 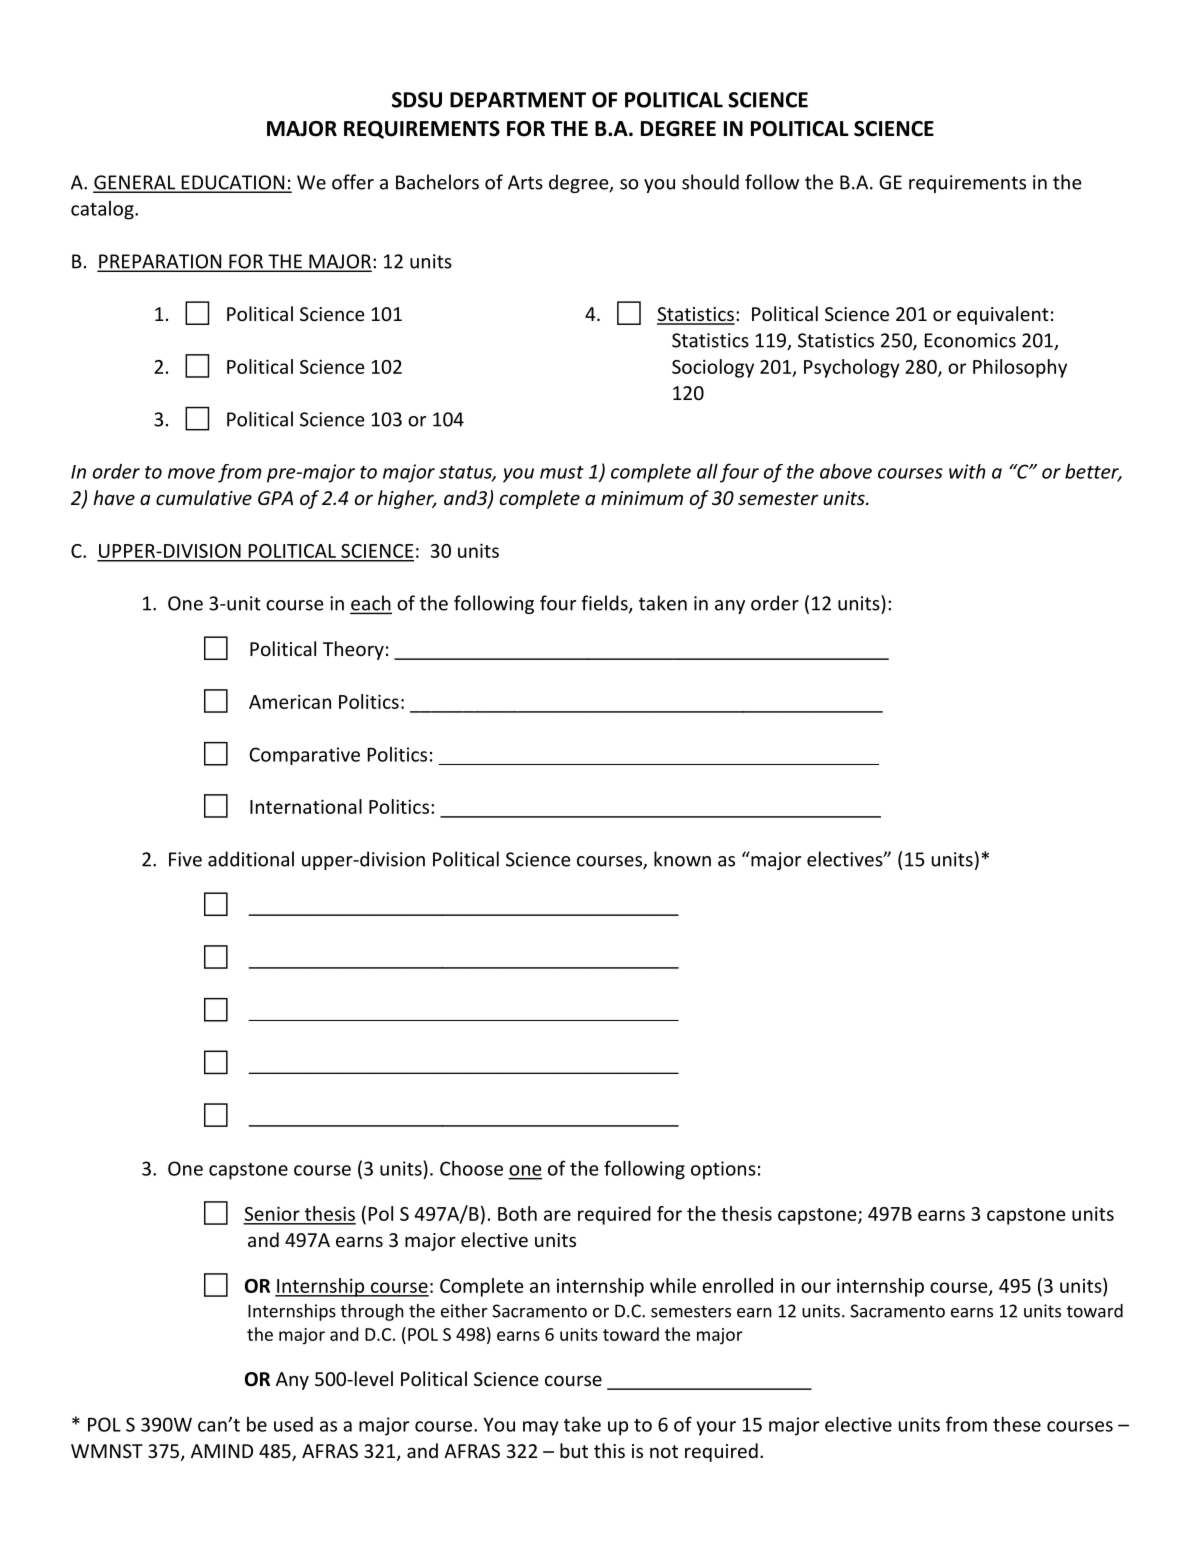 I want to click on enrolled, so click(x=737, y=1285).
